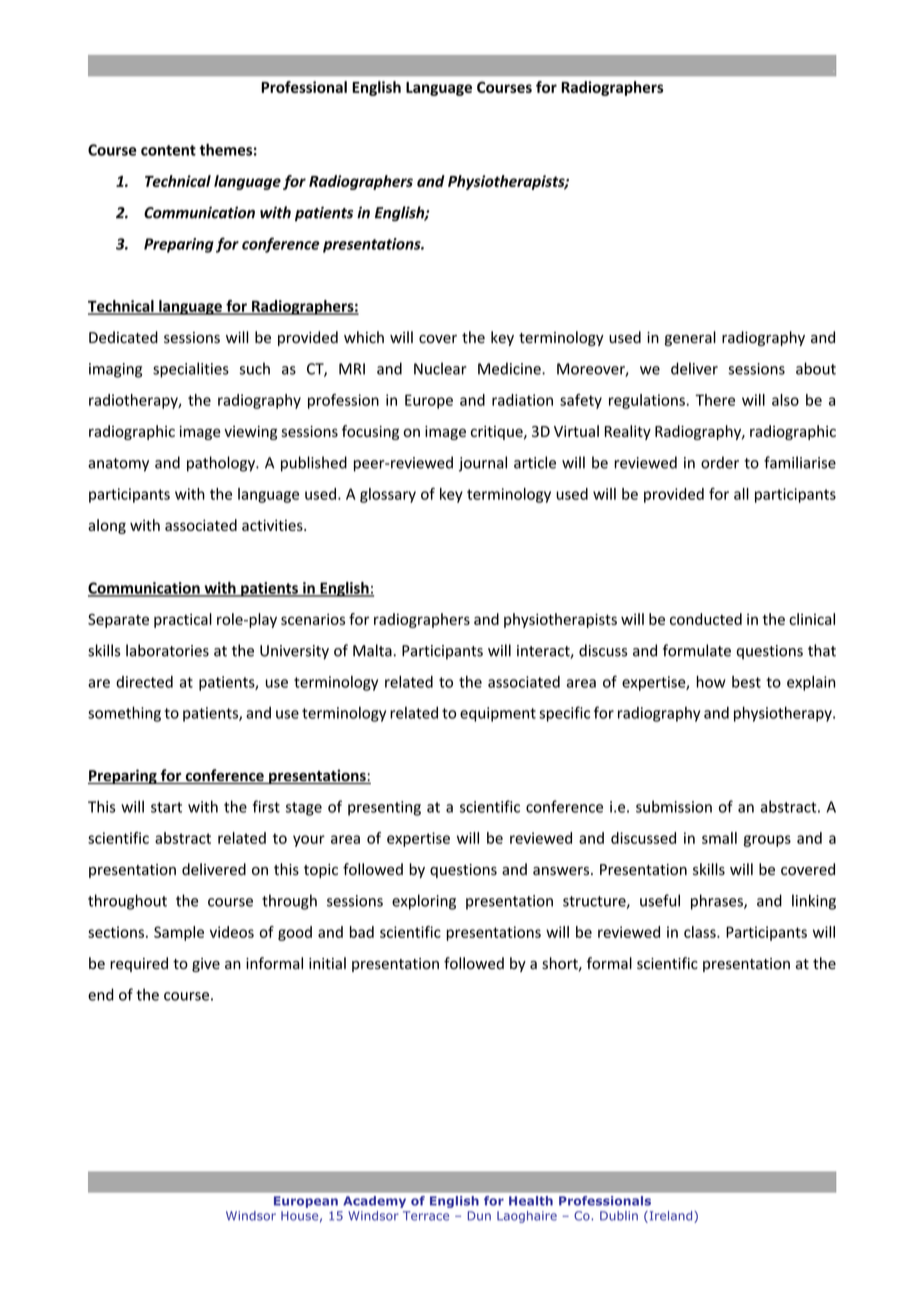  Describe the element at coordinates (179, 933) in the screenshot. I see `Sample` at that location.
